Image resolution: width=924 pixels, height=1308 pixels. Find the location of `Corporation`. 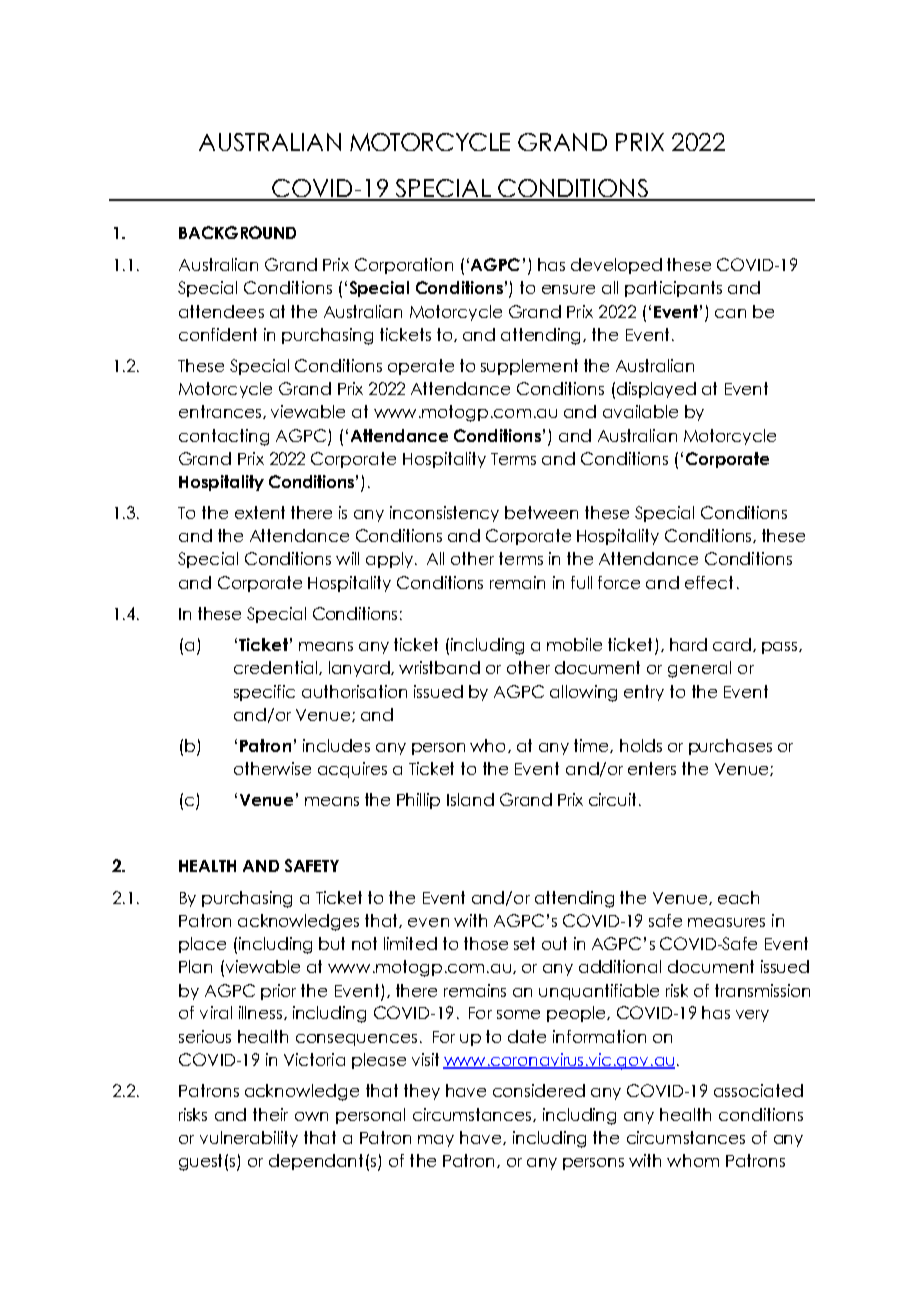

Corporation is located at coordinates (404, 266).
